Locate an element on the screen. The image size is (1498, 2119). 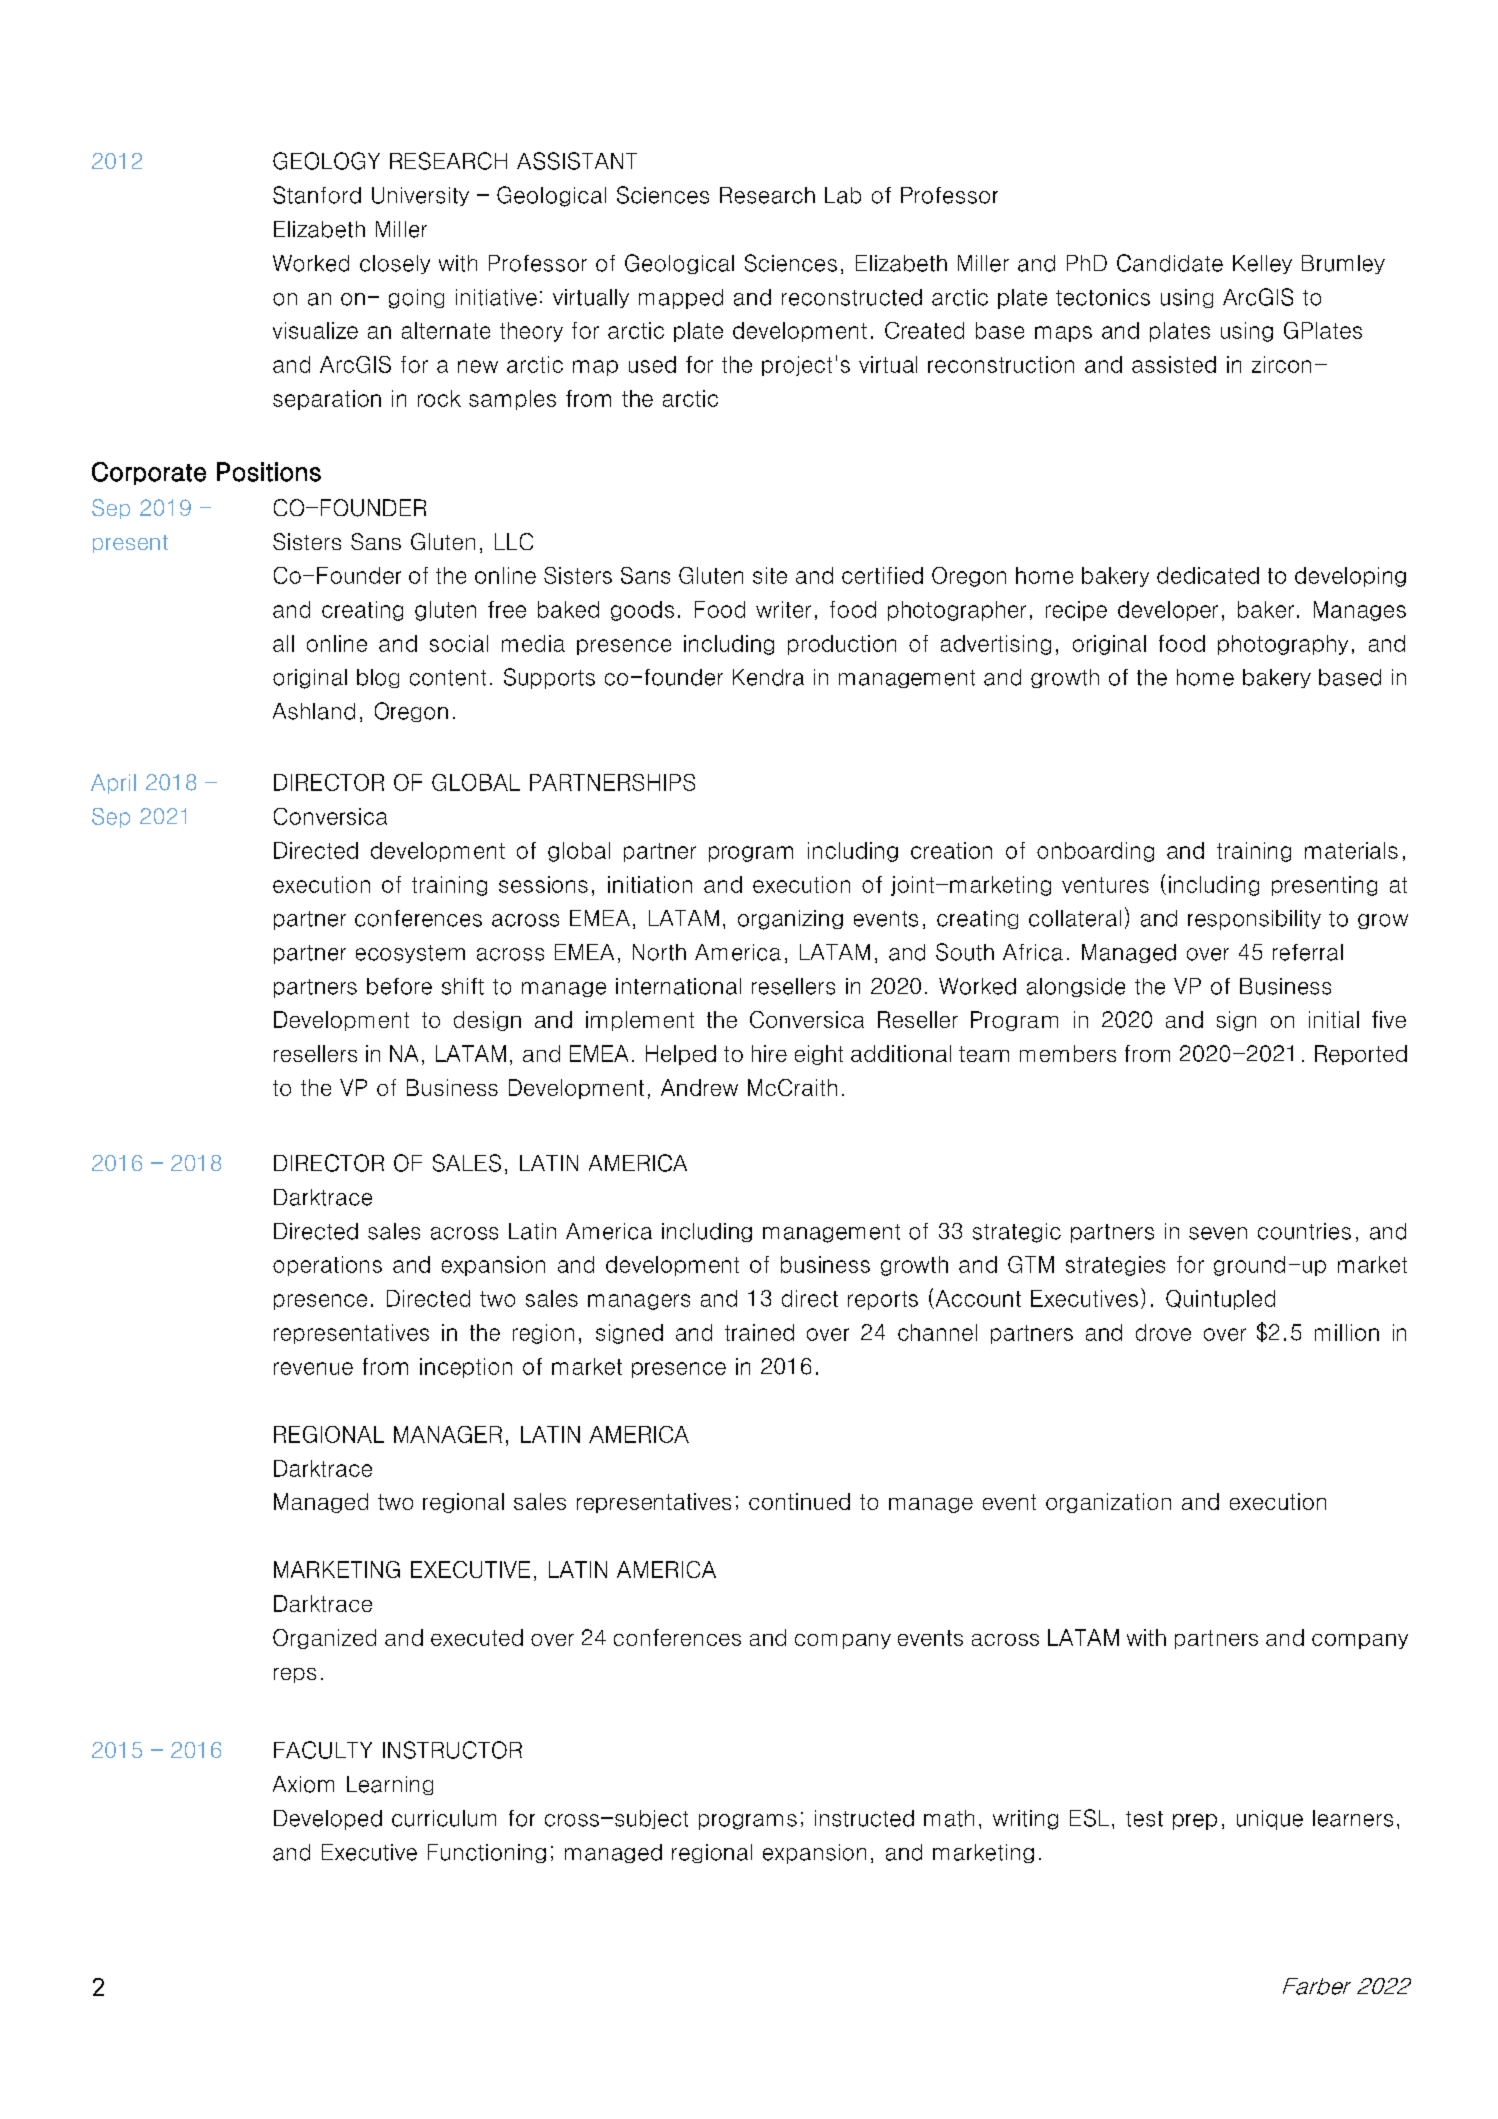
Axiom is located at coordinates (303, 1784).
